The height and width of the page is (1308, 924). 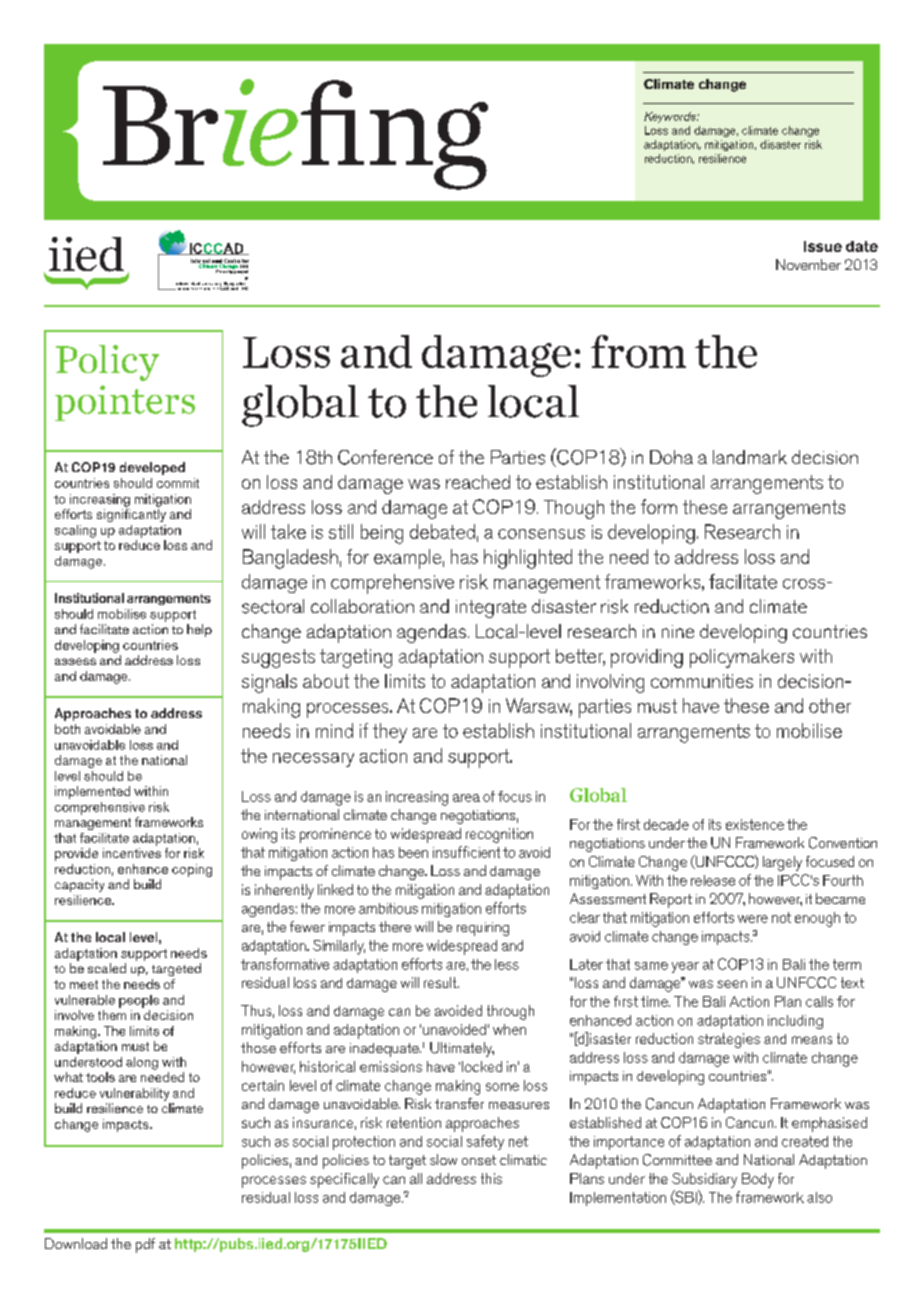 I want to click on Briefing, so click(x=295, y=134).
